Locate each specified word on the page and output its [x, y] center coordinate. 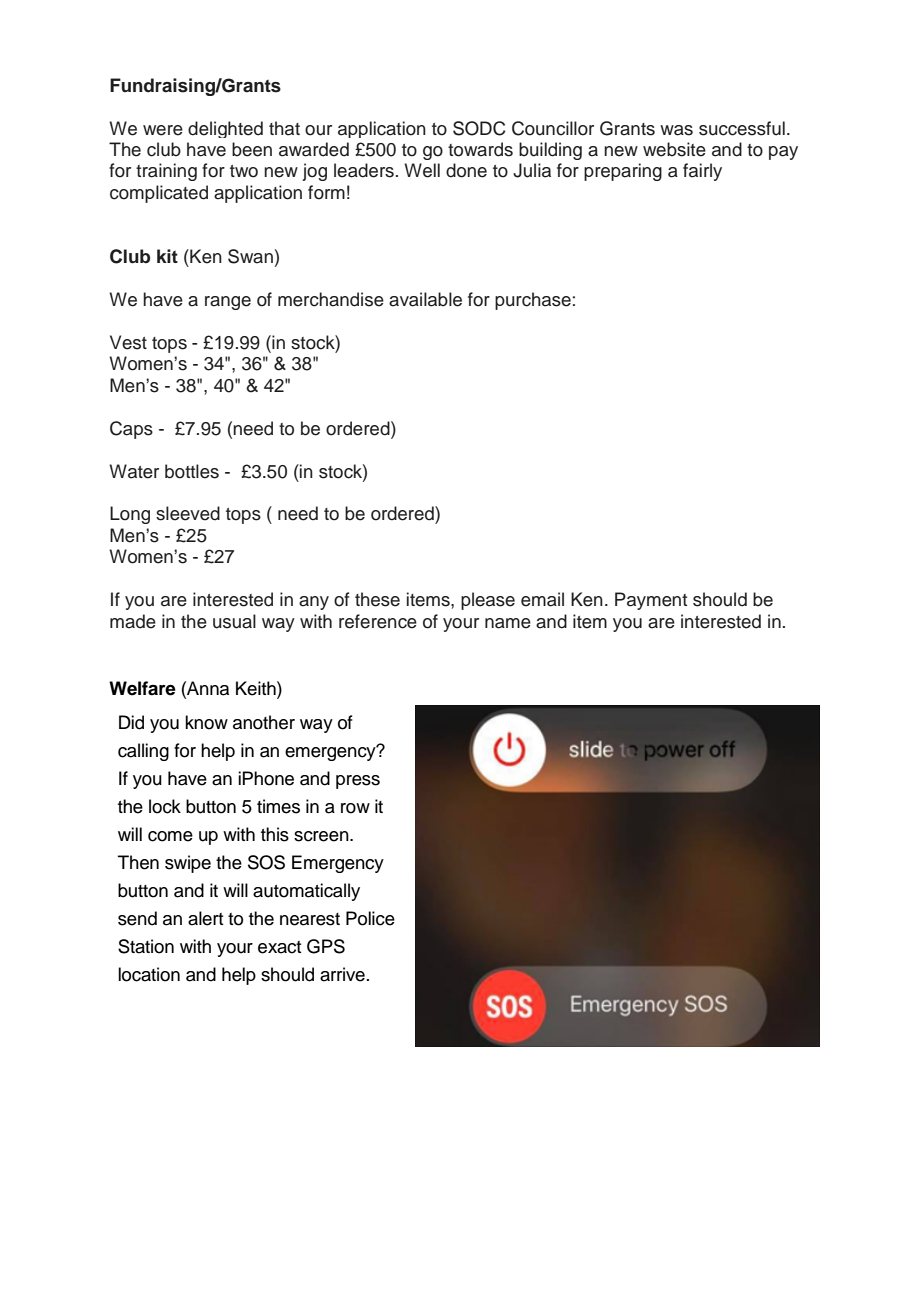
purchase [533, 301]
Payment [651, 601]
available [425, 299]
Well [422, 170]
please [488, 601]
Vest [128, 342]
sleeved [188, 513]
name [508, 623]
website [674, 149]
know [206, 722]
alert [205, 918]
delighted [225, 129]
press [358, 782]
